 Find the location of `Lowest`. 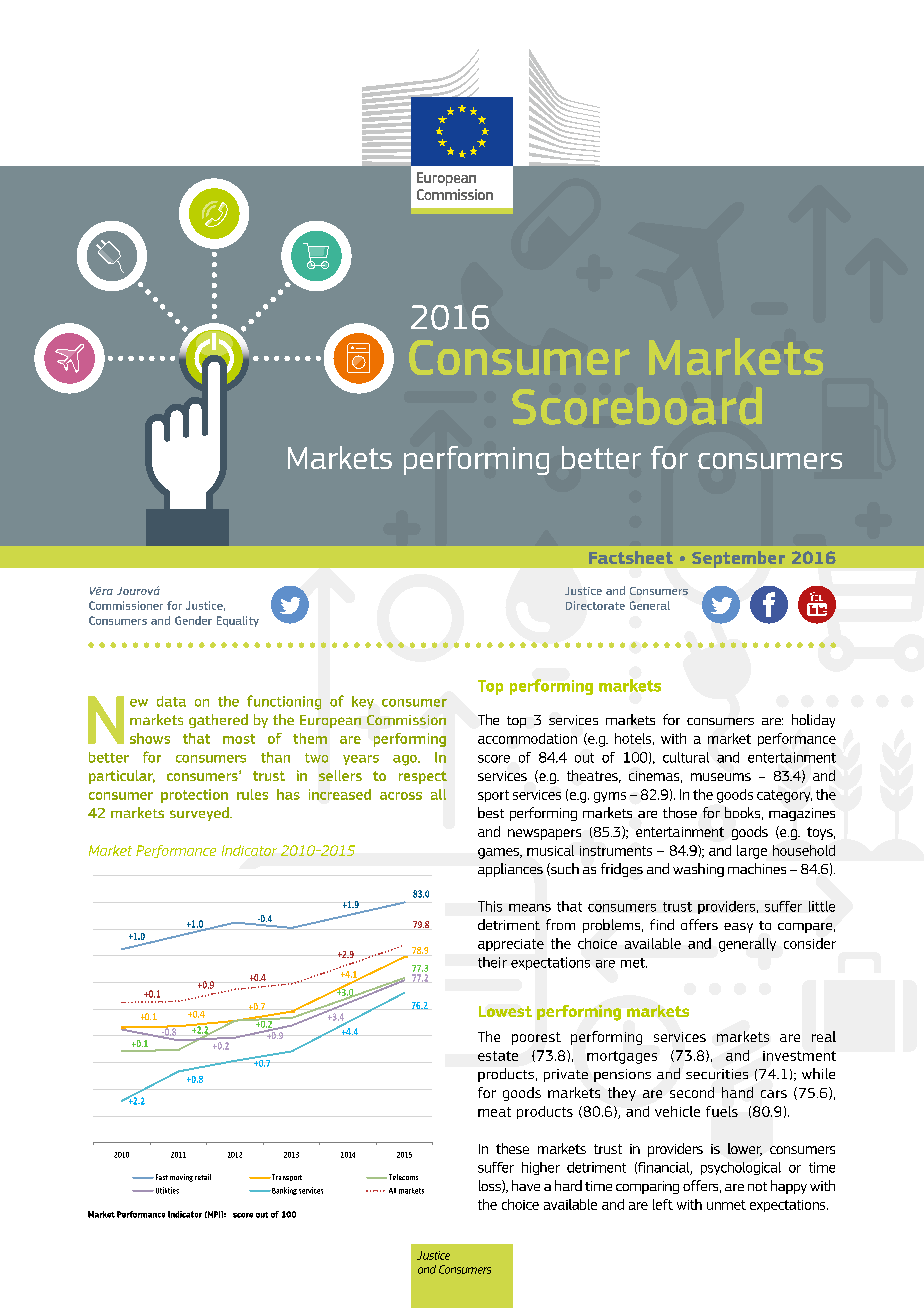

Lowest is located at coordinates (505, 1011).
